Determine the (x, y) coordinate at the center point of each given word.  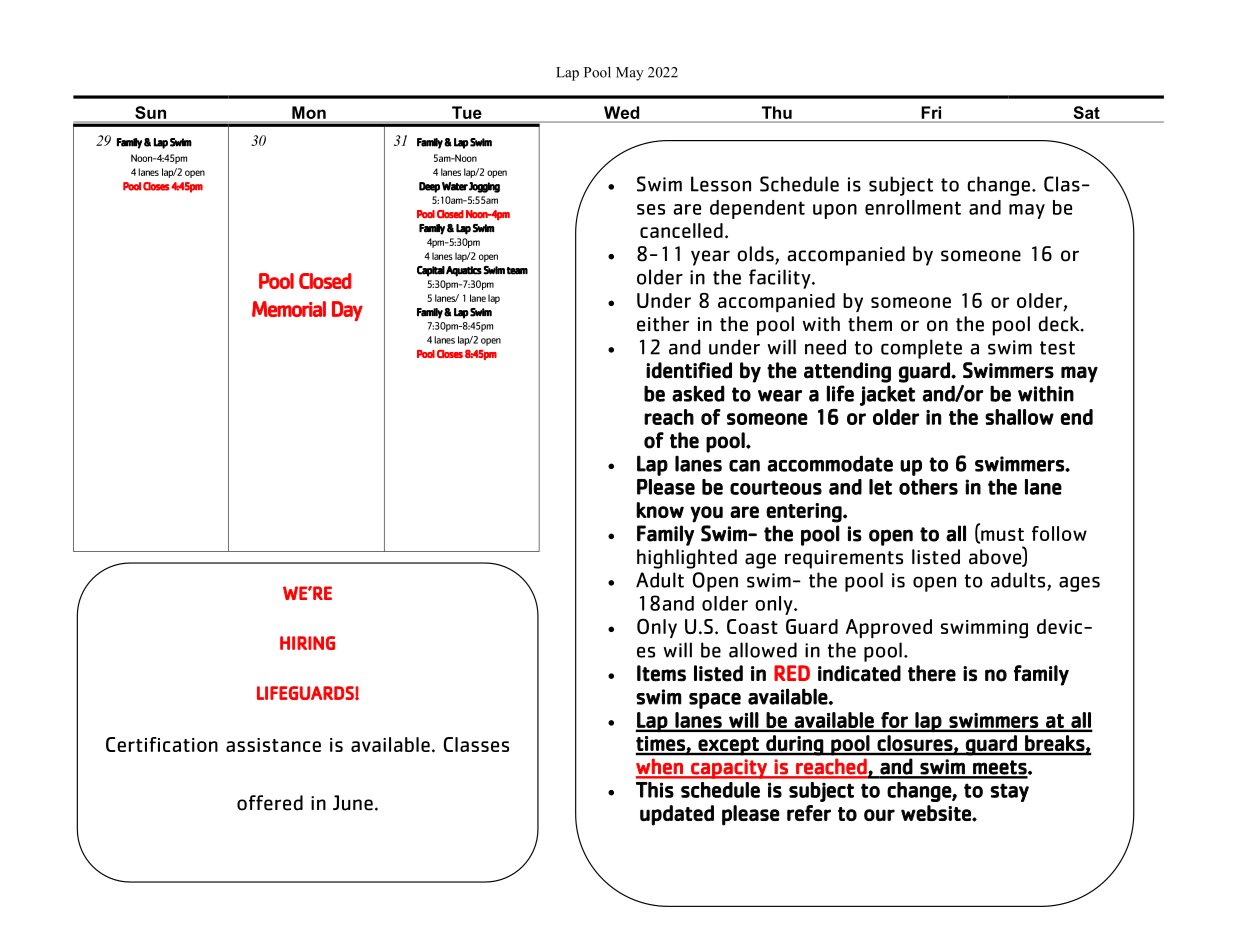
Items (661, 673)
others (928, 487)
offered (270, 803)
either (663, 324)
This (655, 790)
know (660, 510)
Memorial (289, 309)
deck (1060, 324)
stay (1009, 792)
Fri (931, 112)
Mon (309, 112)
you (706, 514)
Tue (467, 112)
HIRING (307, 643)
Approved (889, 628)
